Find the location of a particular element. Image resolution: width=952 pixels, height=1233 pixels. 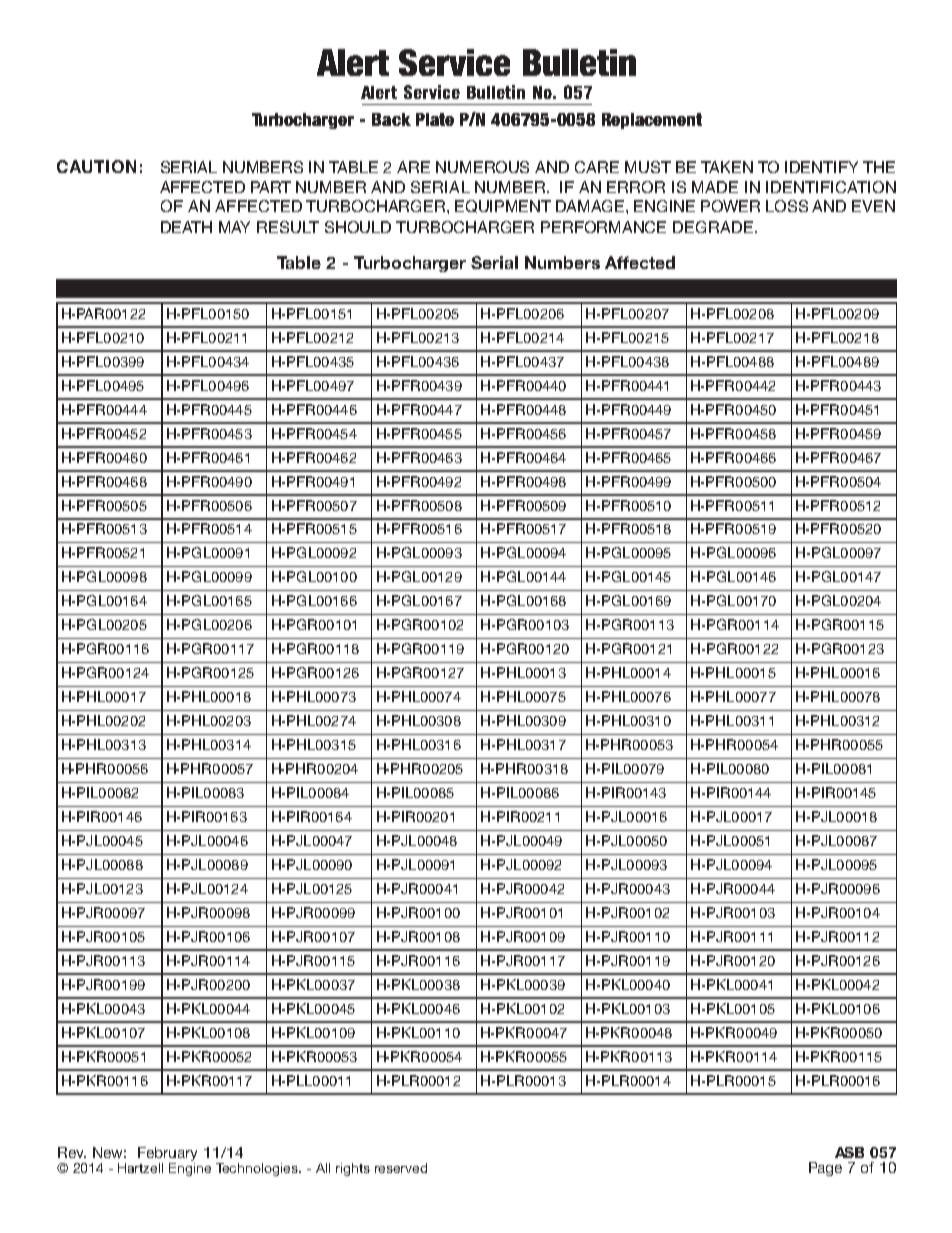

NUMEROUS is located at coordinates (482, 167).
